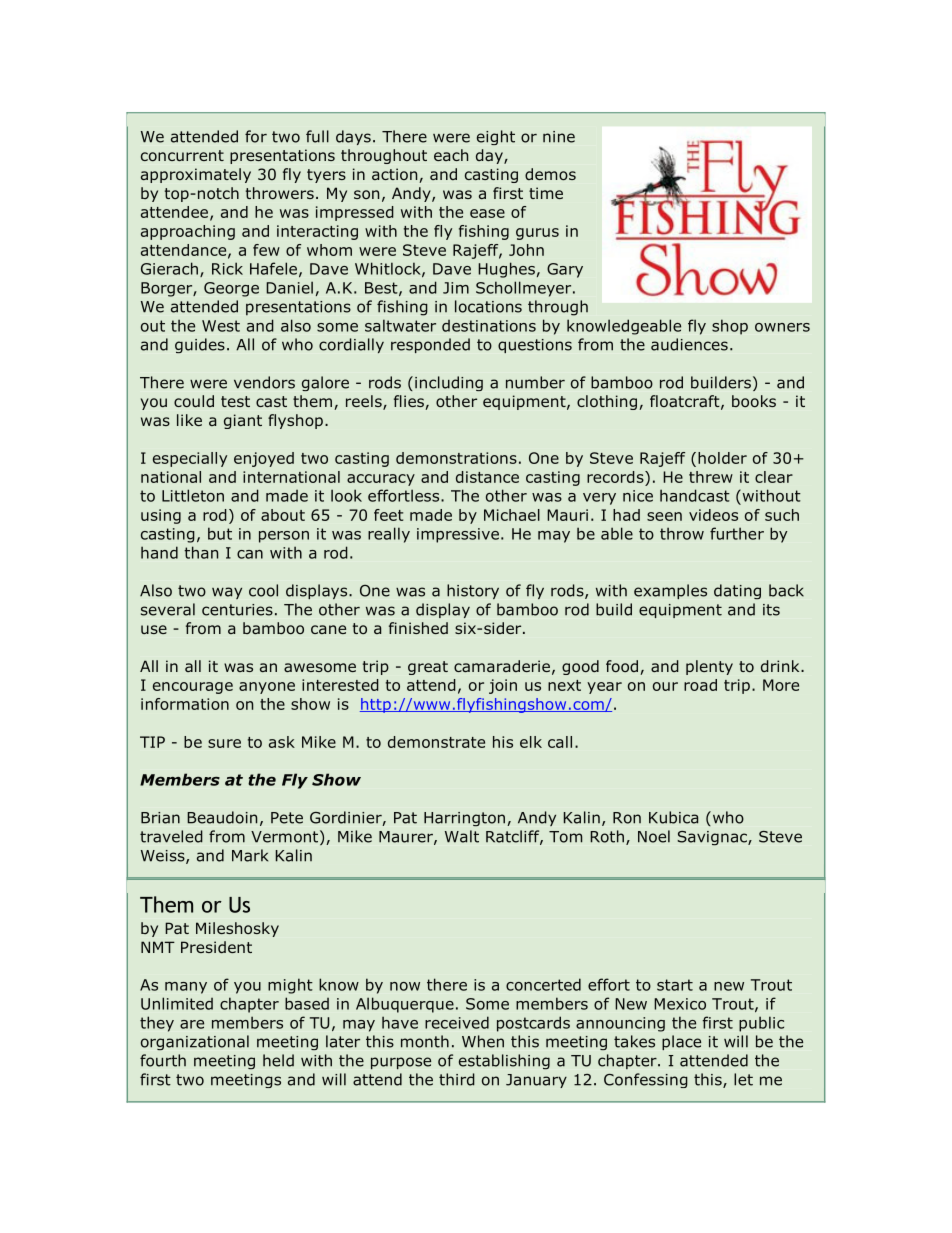 Image resolution: width=952 pixels, height=1233 pixels. What do you see at coordinates (722, 458) in the document?
I see `holder` at bounding box center [722, 458].
